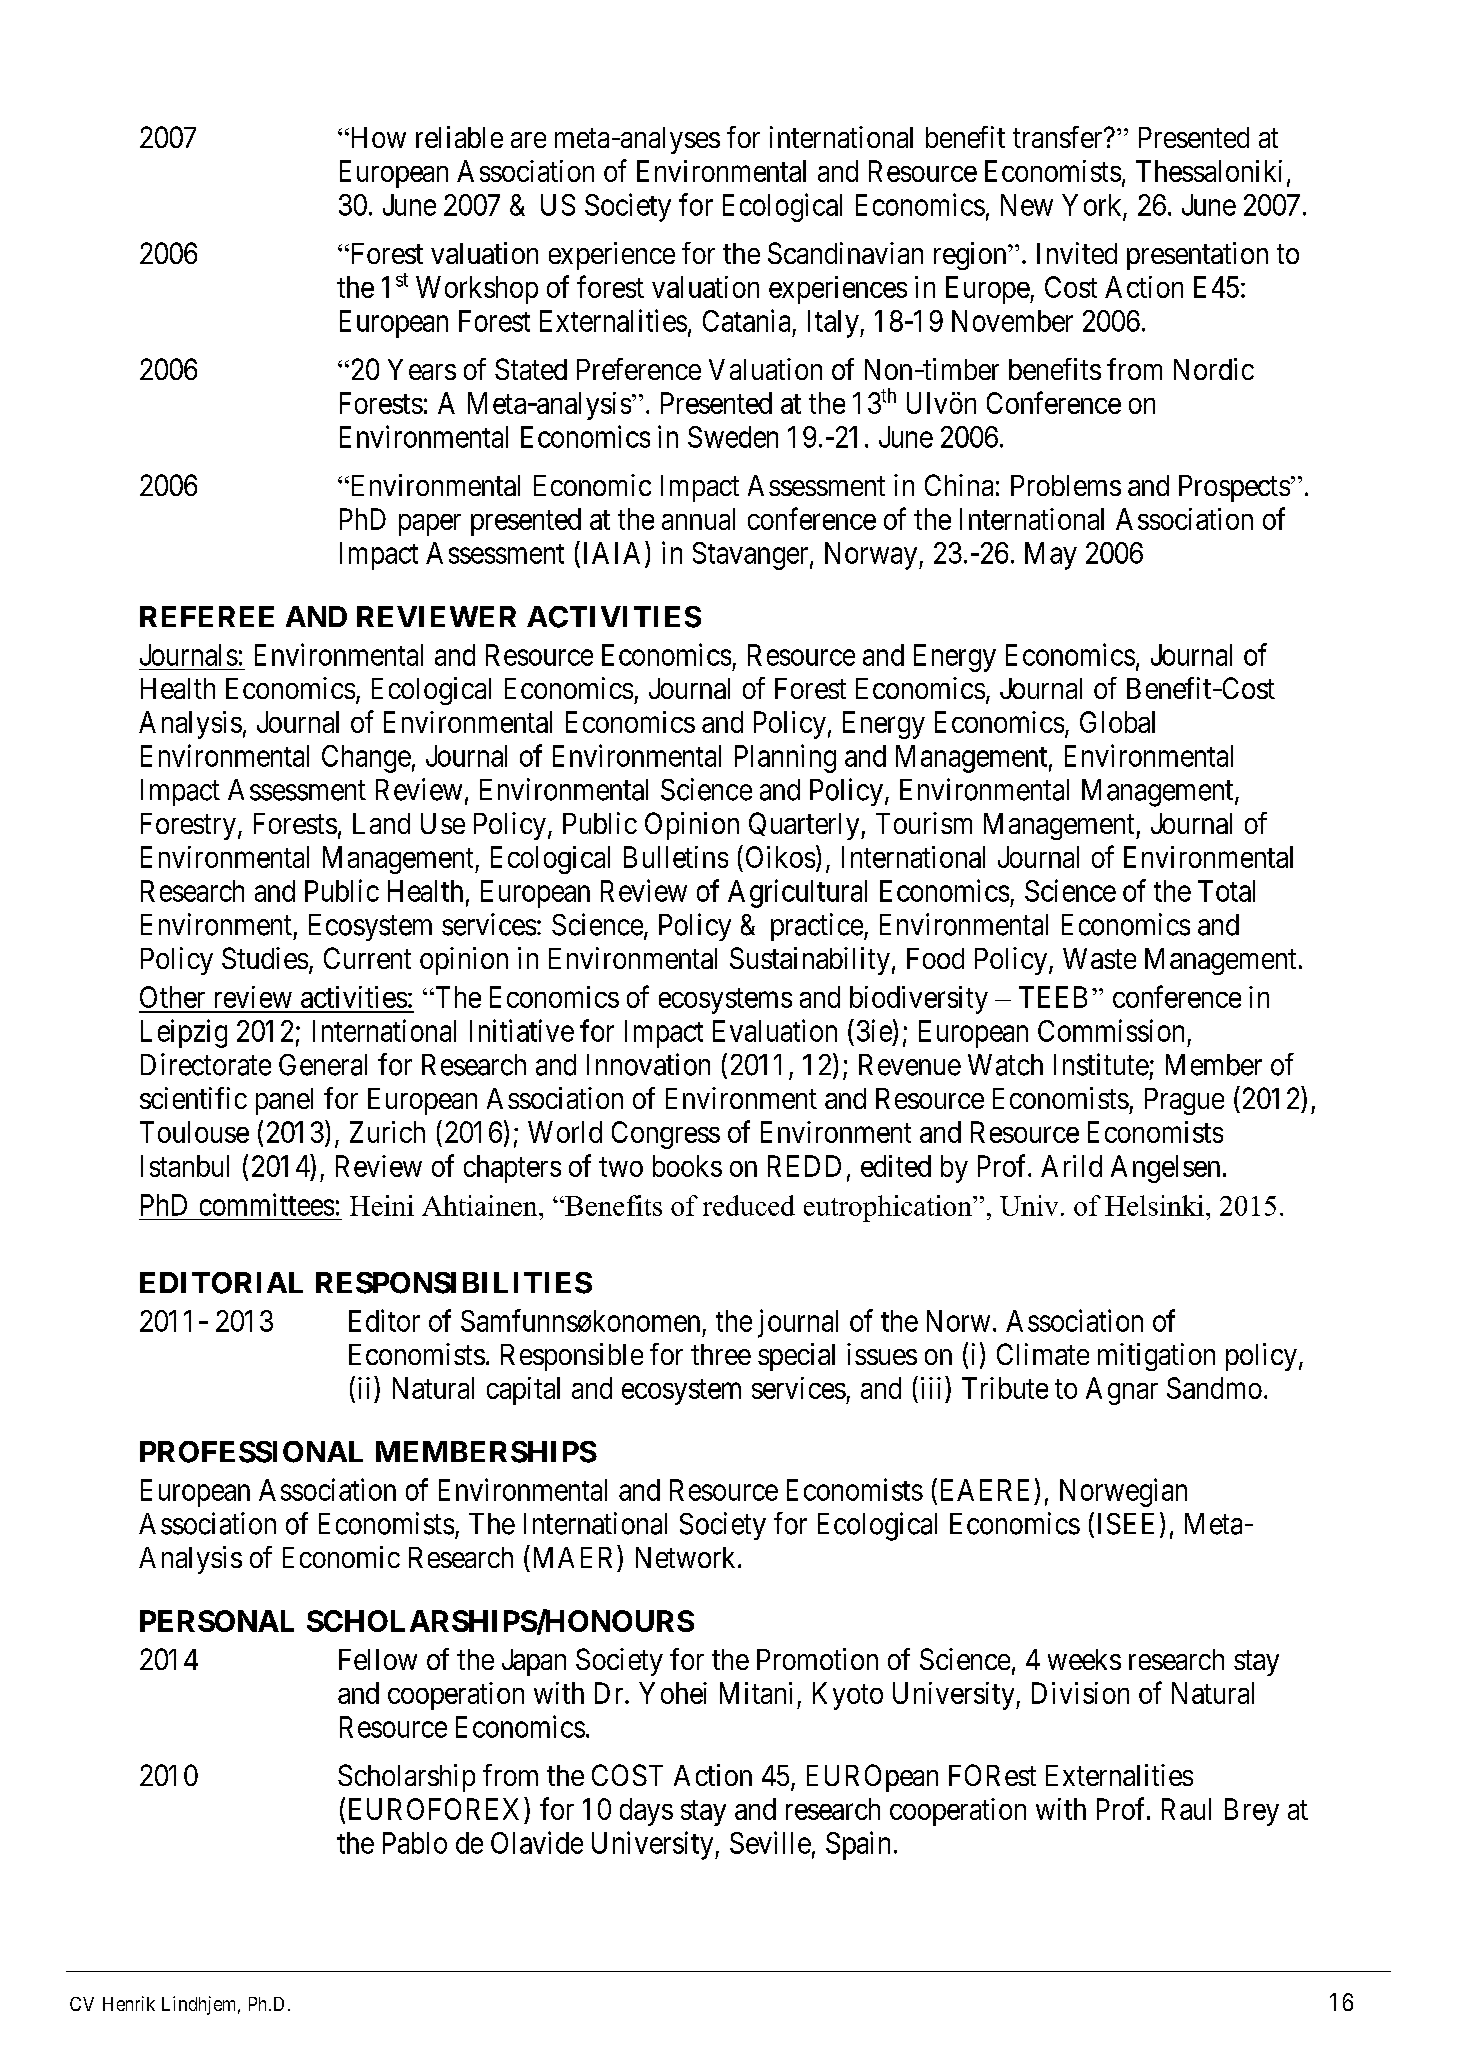  I want to click on Seville, so click(770, 1842).
